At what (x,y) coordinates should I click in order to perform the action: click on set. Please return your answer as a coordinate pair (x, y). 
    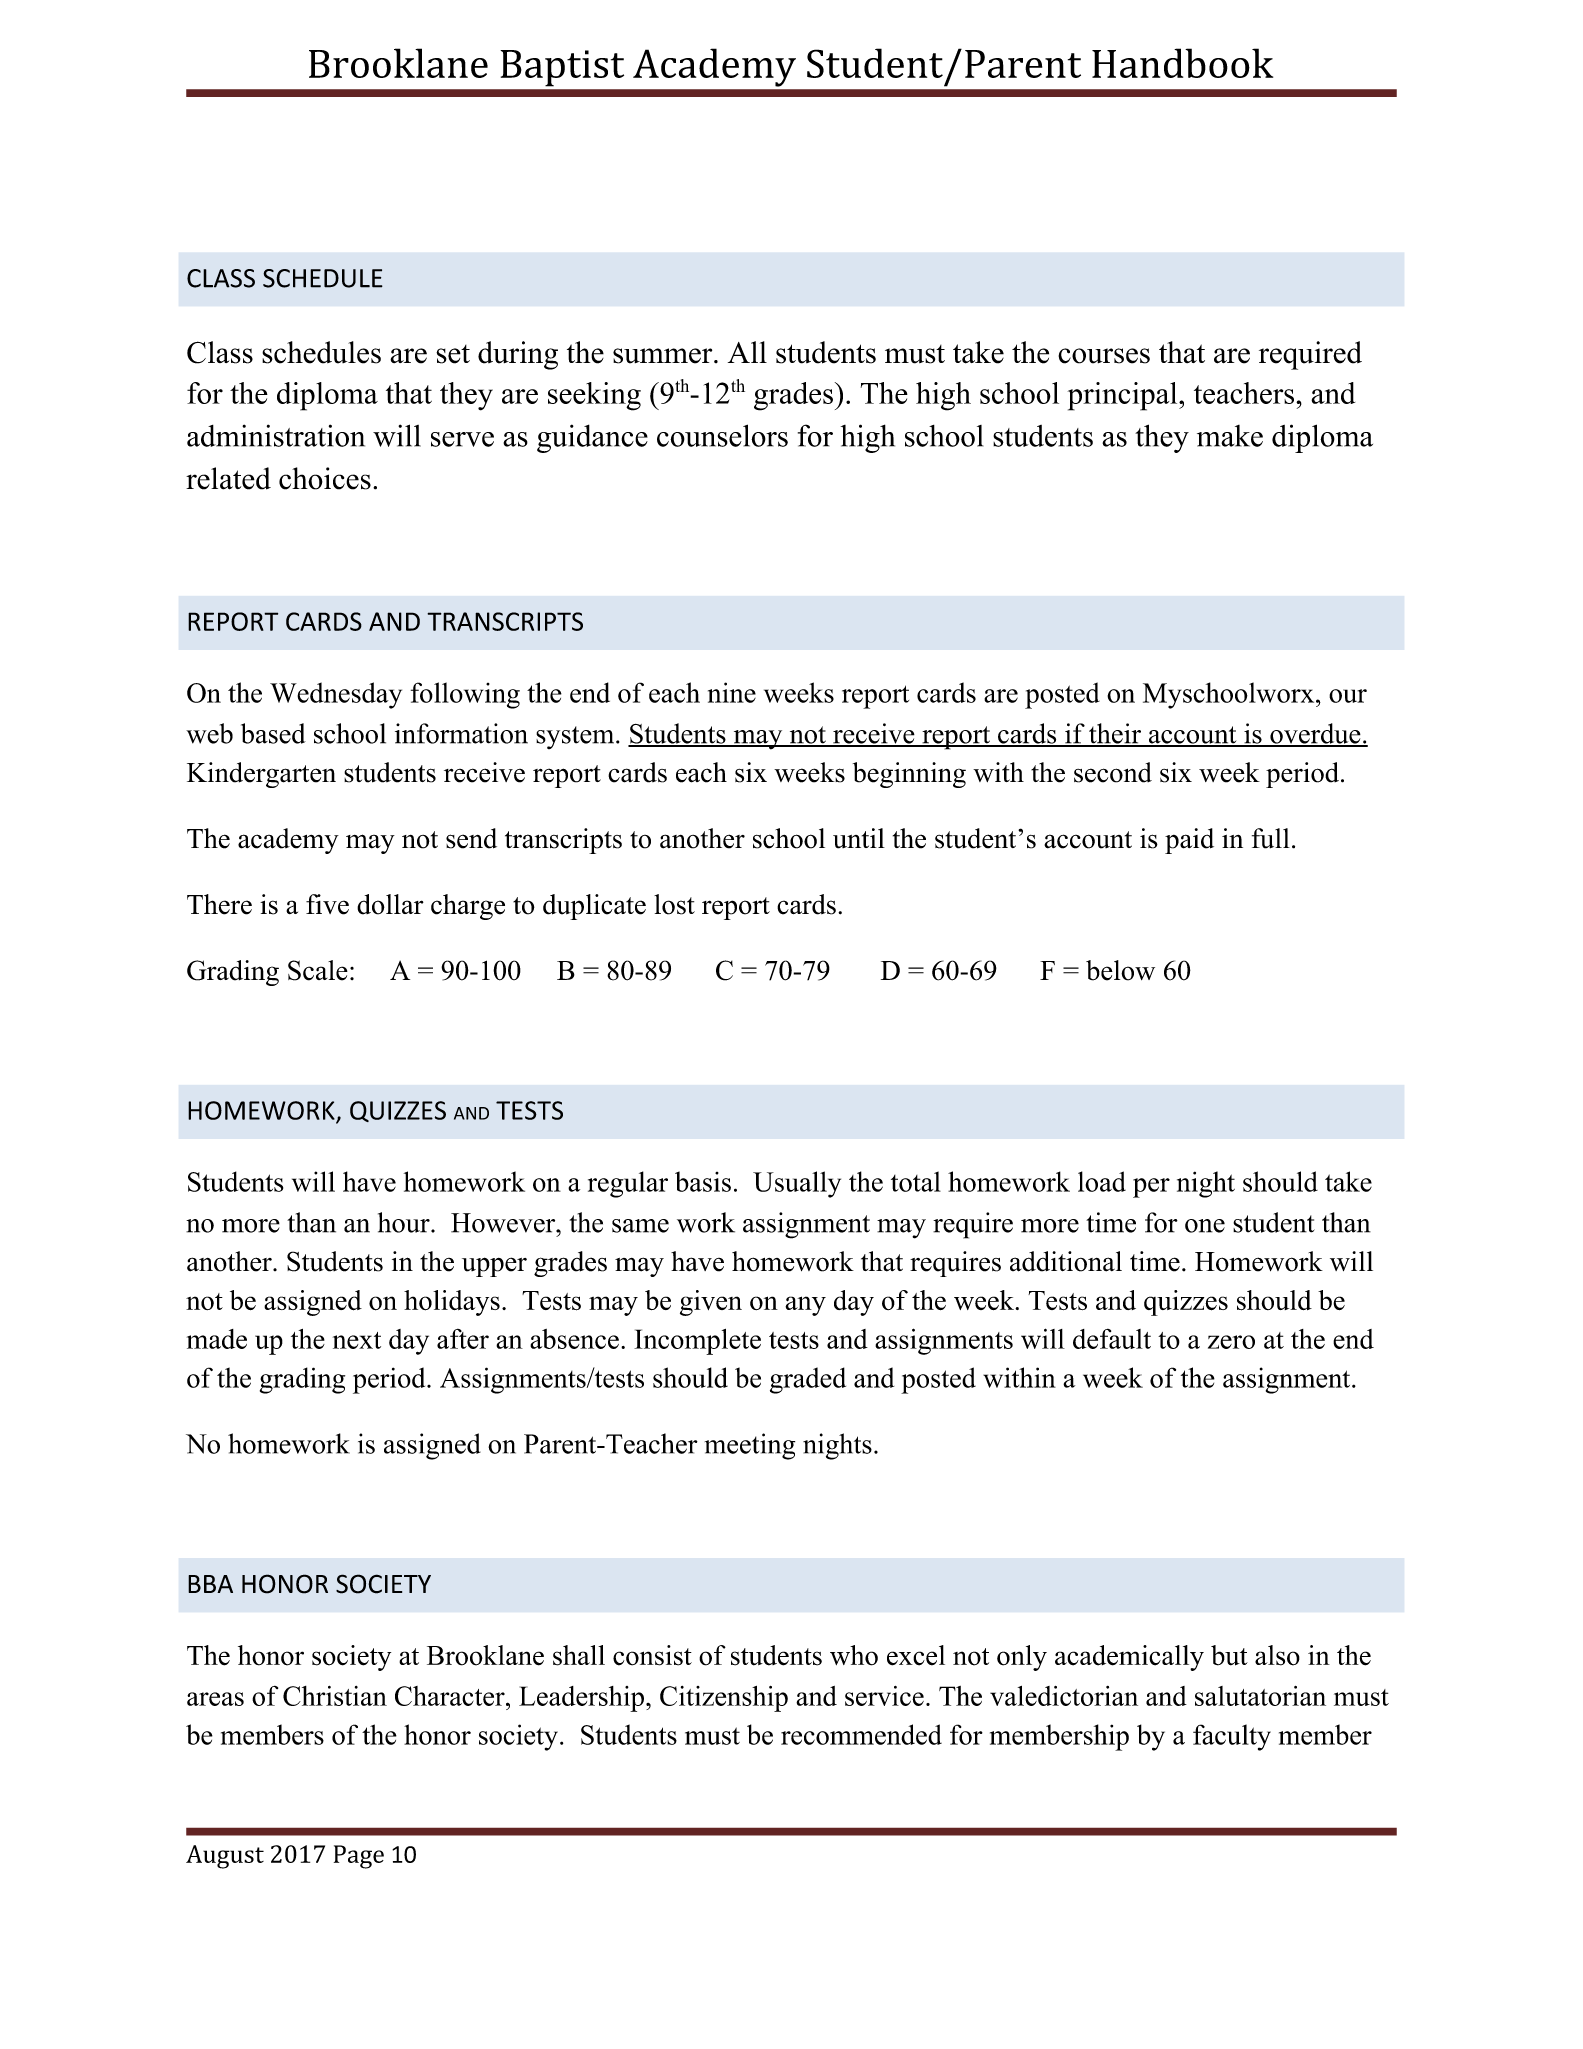
    Looking at the image, I should click on (453, 354).
